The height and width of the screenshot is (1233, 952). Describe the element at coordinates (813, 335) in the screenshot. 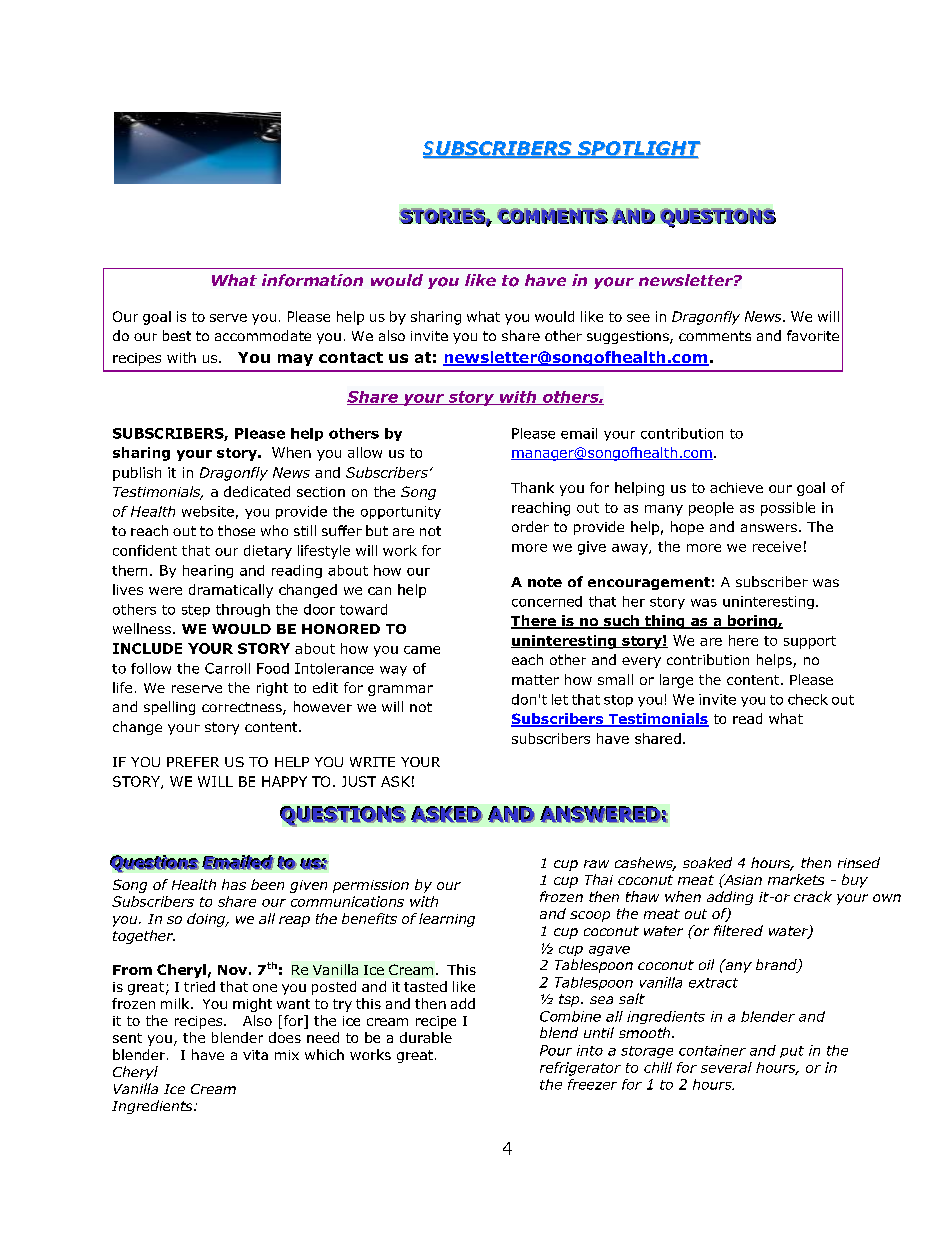

I see `favorite` at that location.
